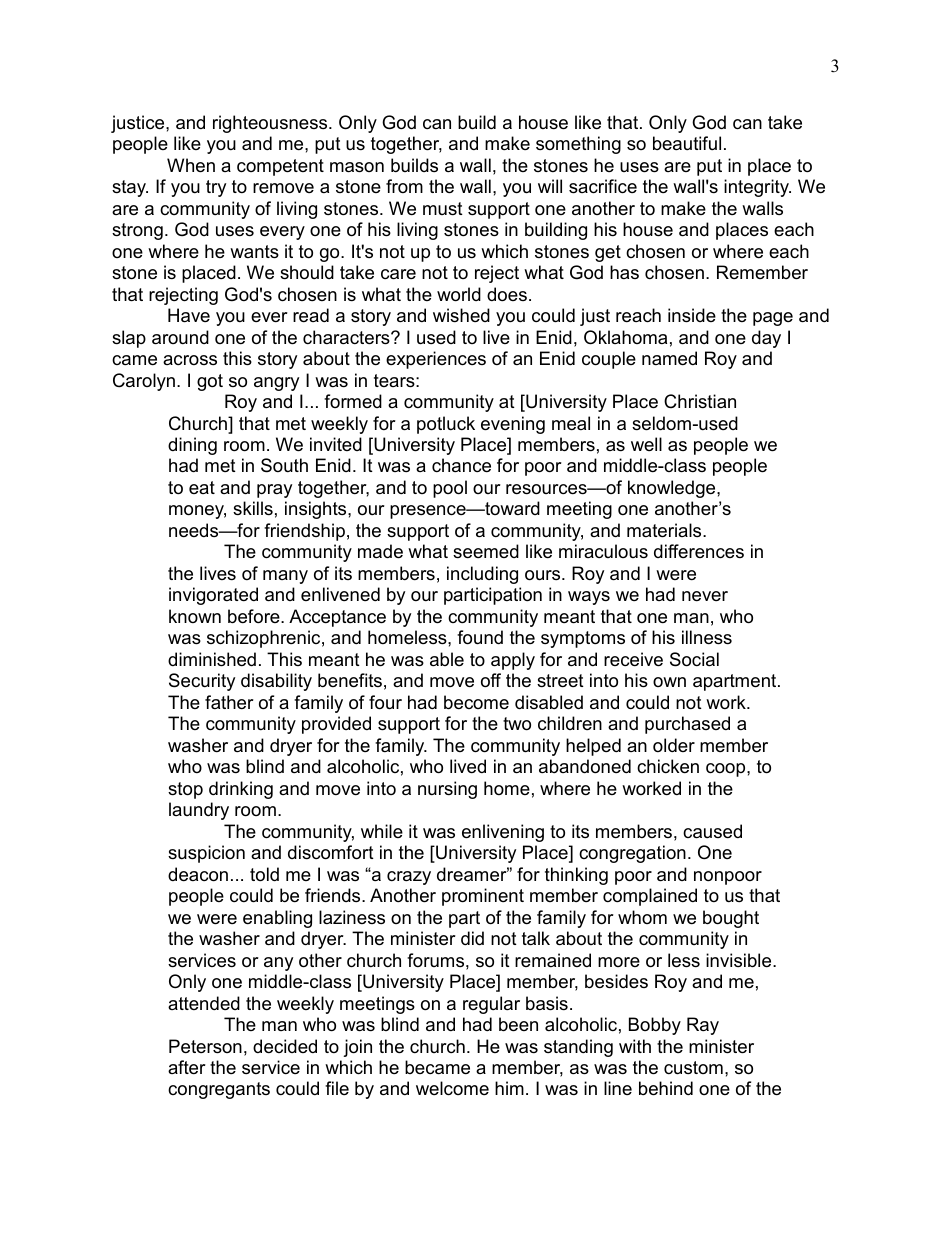 The height and width of the document is (1233, 952). I want to click on welcome, so click(452, 1088).
